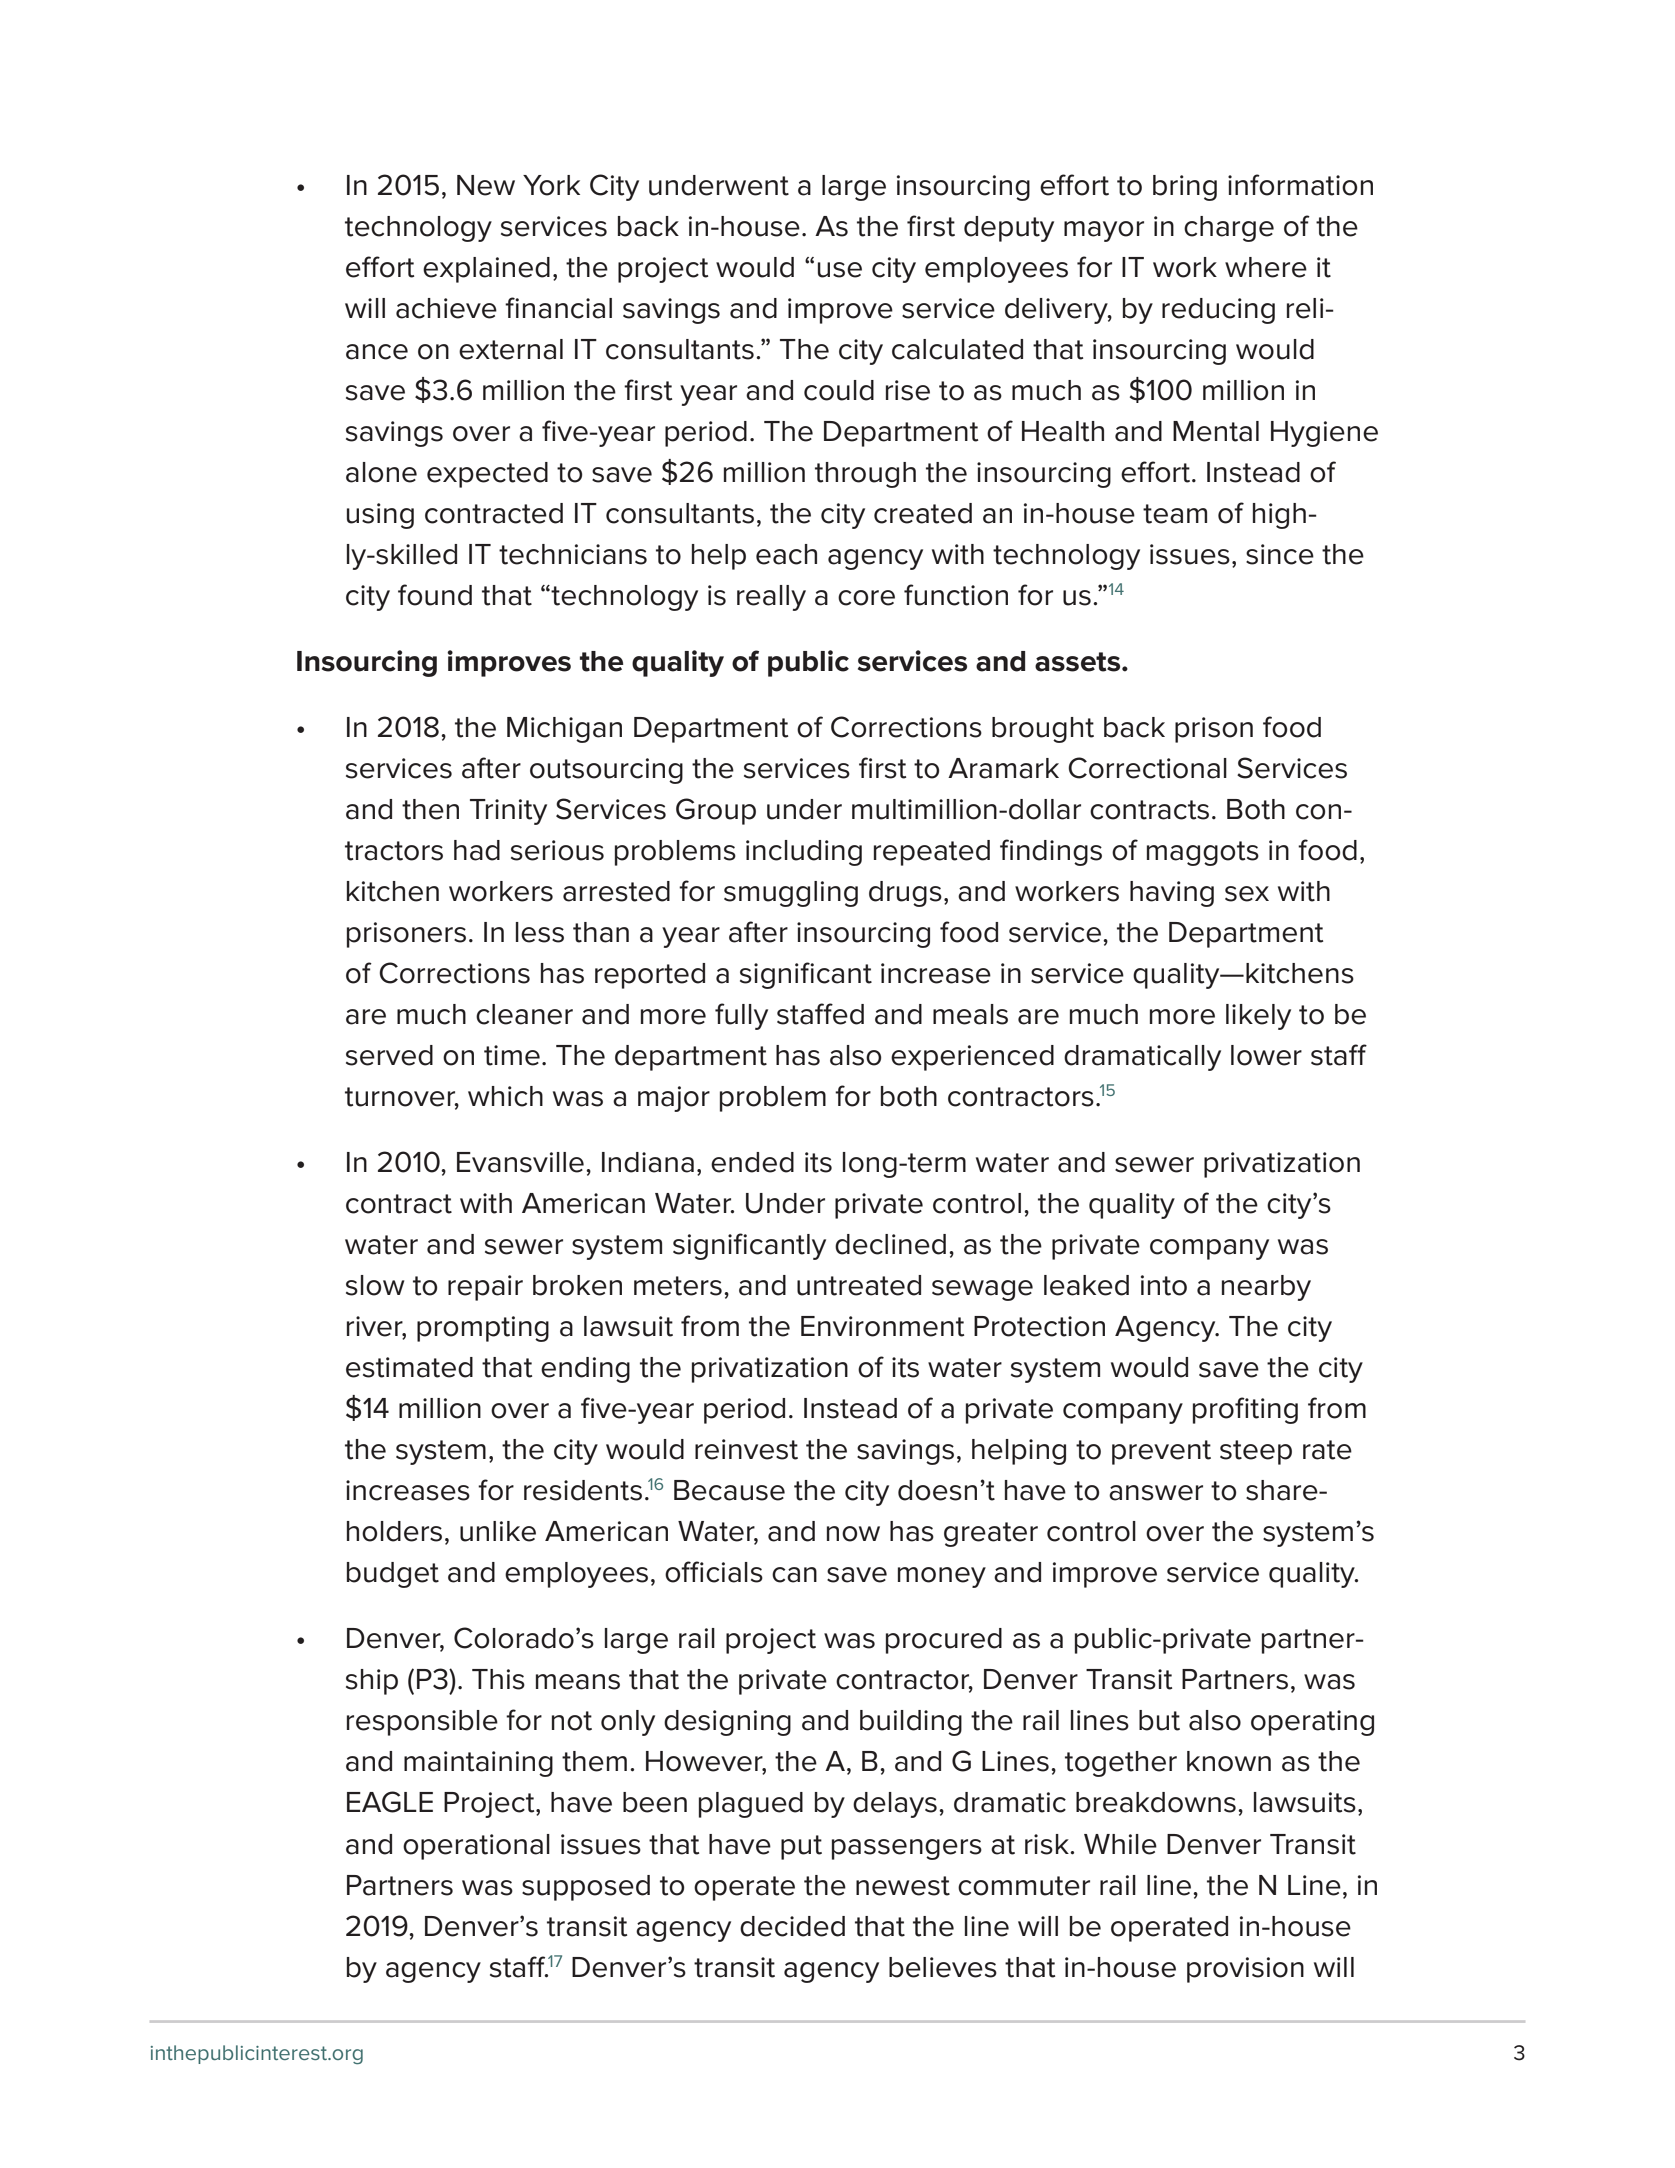 Image resolution: width=1675 pixels, height=2168 pixels. What do you see at coordinates (476, 1847) in the screenshot?
I see `operational` at bounding box center [476, 1847].
